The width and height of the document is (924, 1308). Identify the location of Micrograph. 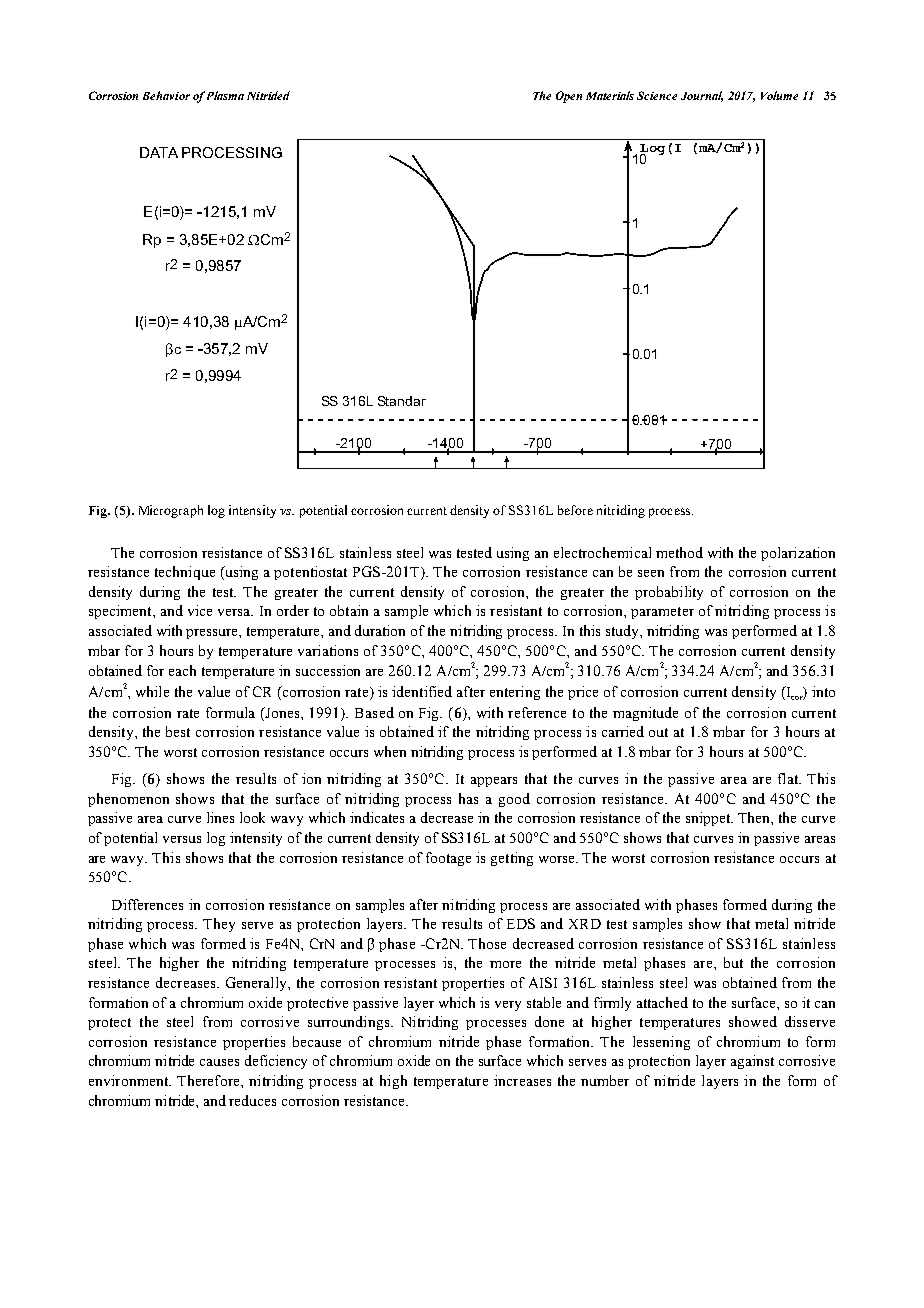
(171, 511).
